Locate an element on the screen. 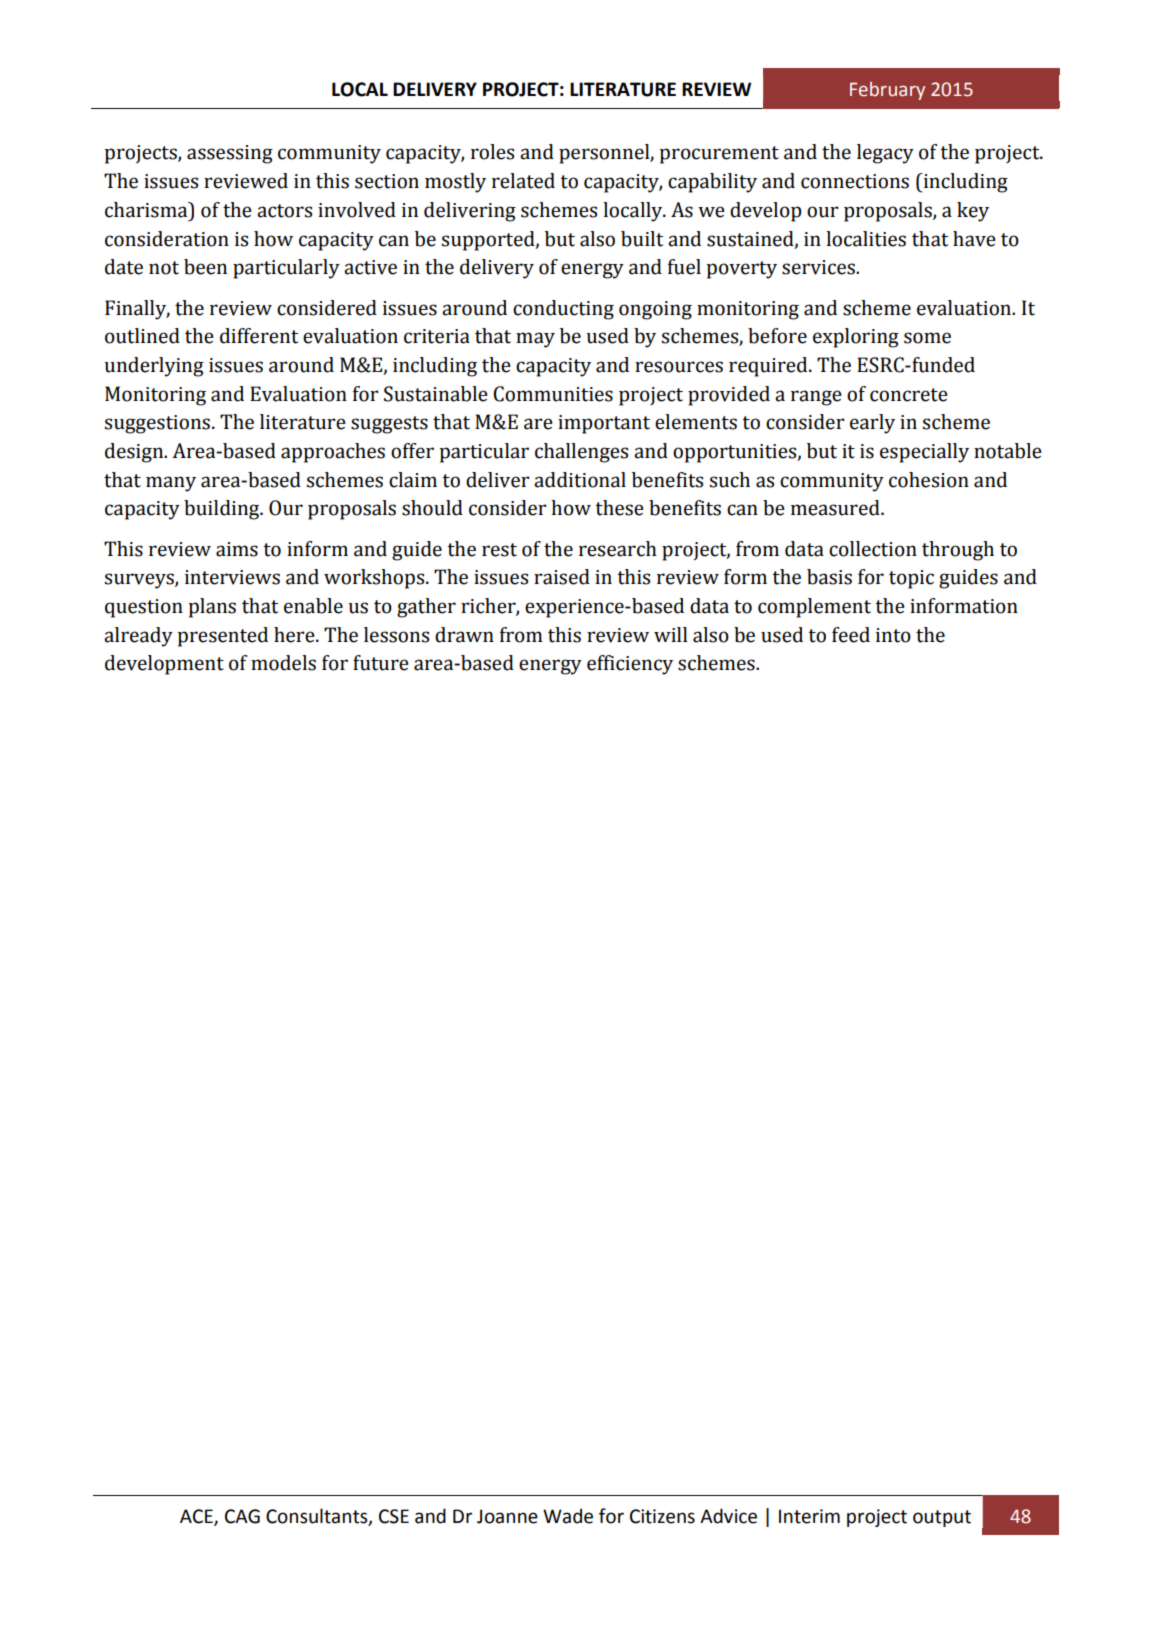 The width and height of the screenshot is (1152, 1629). legacy is located at coordinates (885, 154).
